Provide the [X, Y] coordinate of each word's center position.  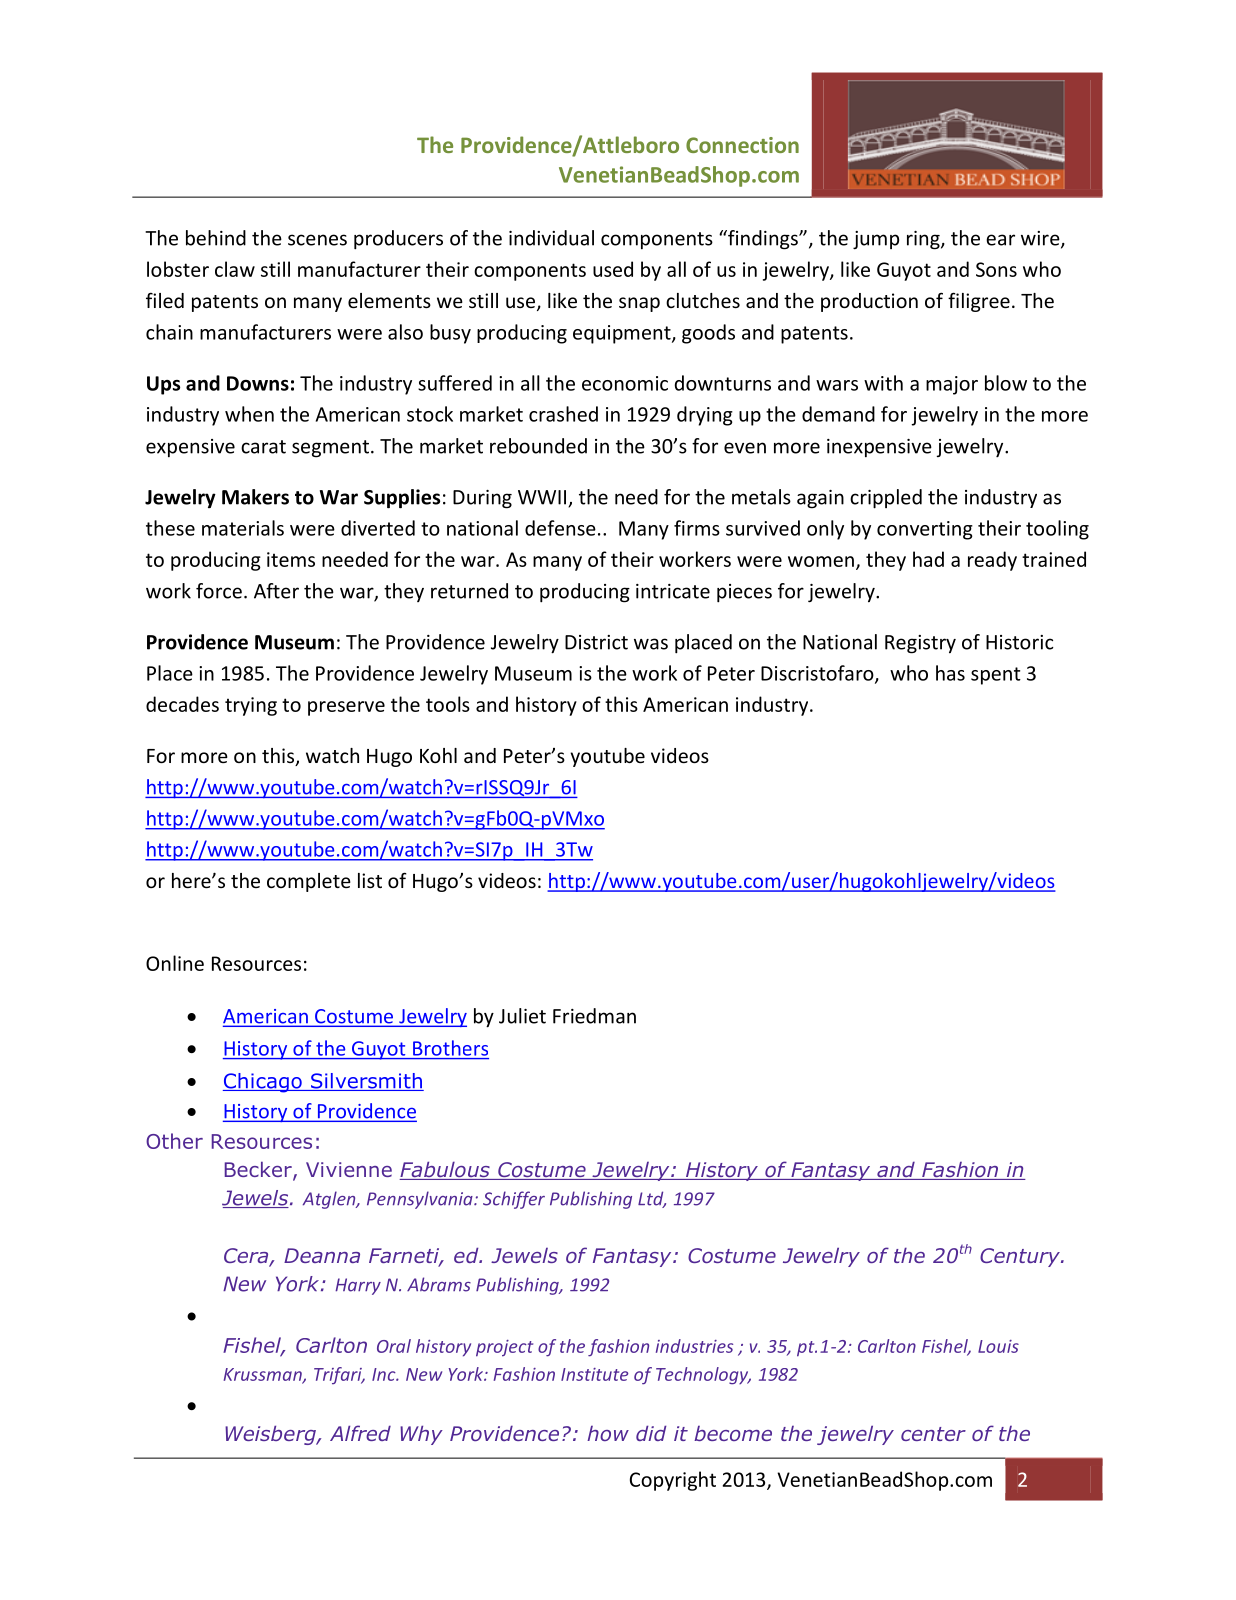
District [596, 642]
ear [1000, 240]
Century [1021, 1257]
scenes [317, 240]
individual [551, 238]
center [933, 1434]
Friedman [594, 1016]
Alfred [360, 1433]
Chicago [263, 1083]
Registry [920, 644]
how [608, 1433]
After [276, 591]
